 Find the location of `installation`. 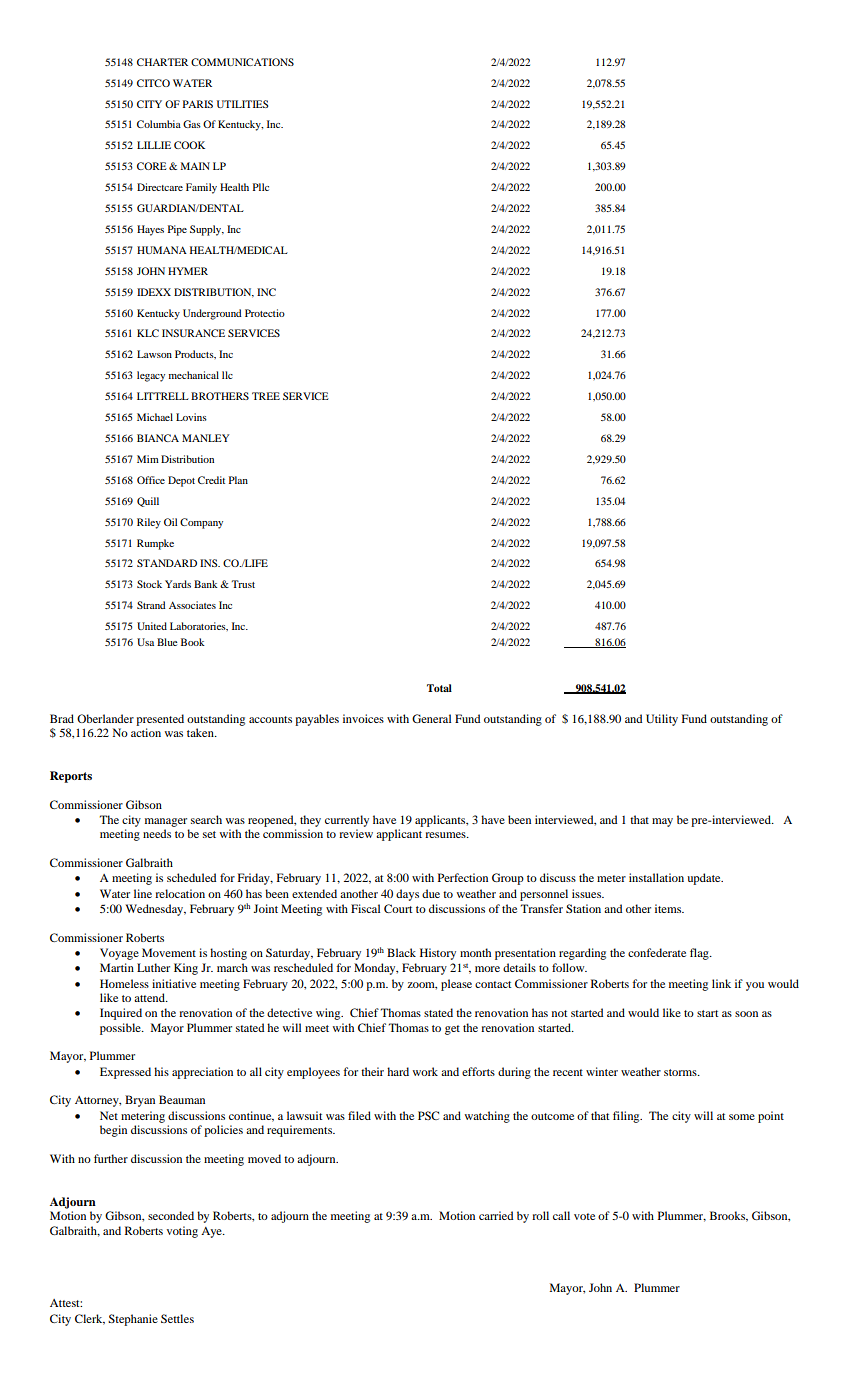

installation is located at coordinates (656, 877).
